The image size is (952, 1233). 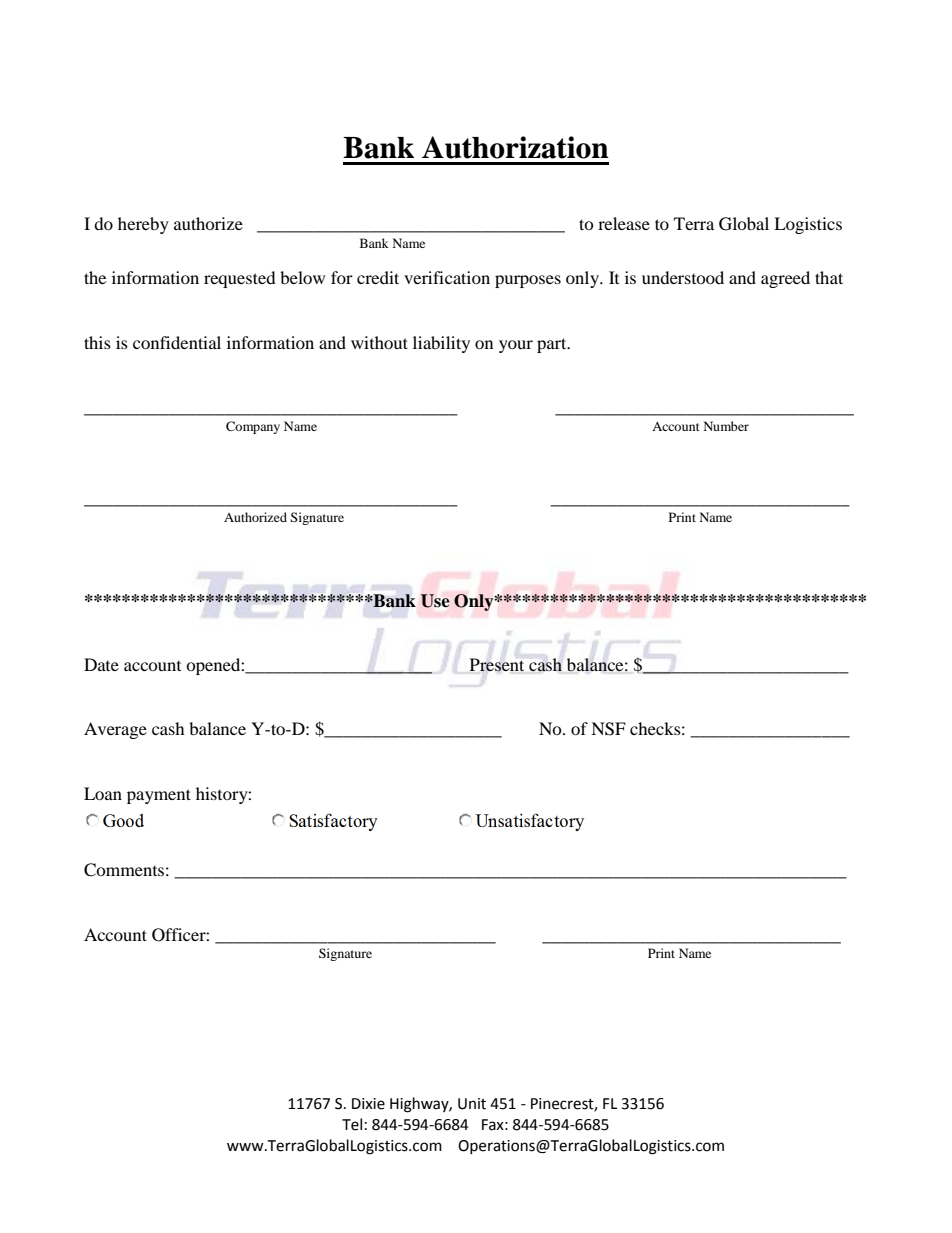 What do you see at coordinates (143, 225) in the page?
I see `hereby` at bounding box center [143, 225].
